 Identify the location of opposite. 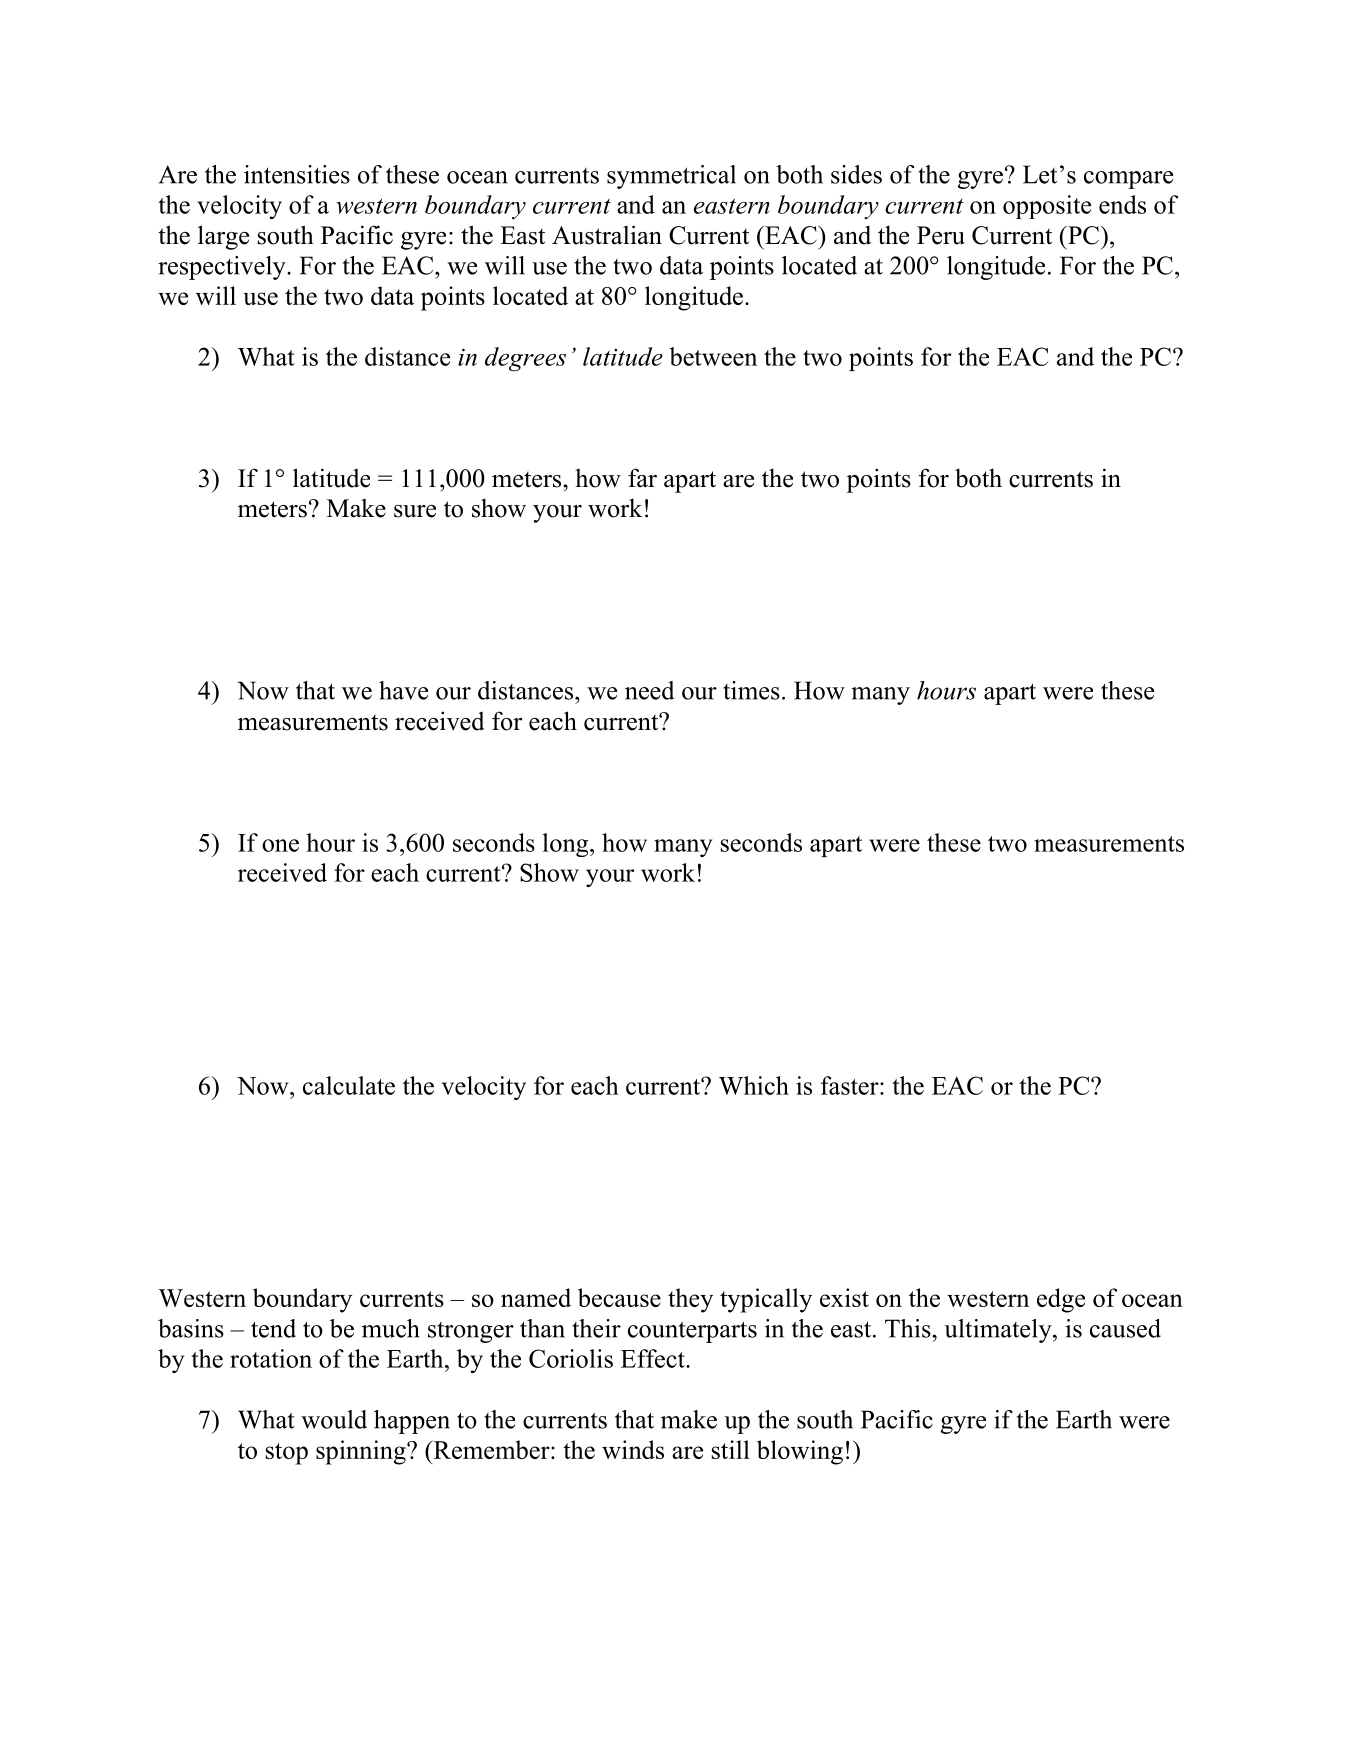
(1047, 207).
